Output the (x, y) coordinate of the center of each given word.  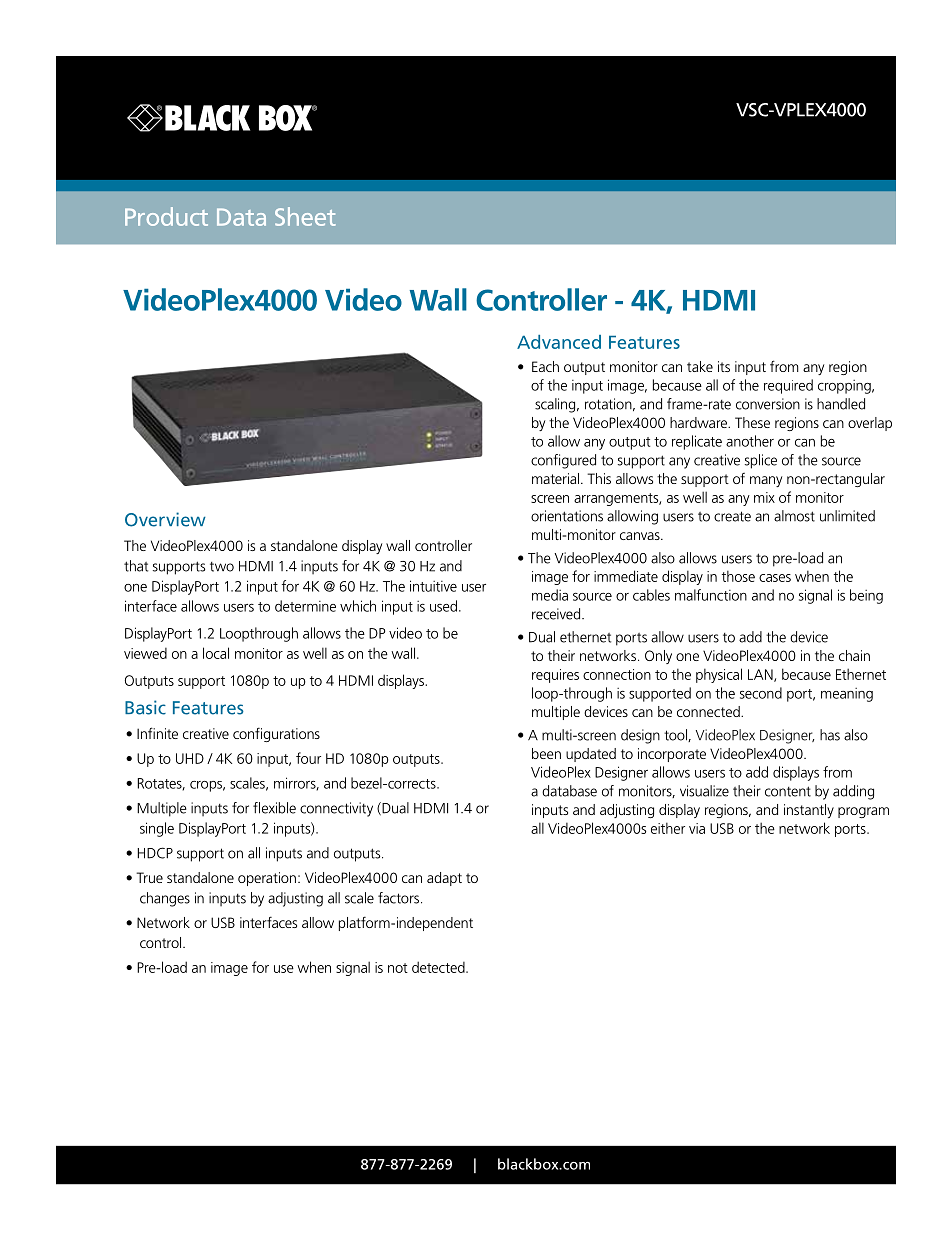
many (766, 481)
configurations (276, 734)
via (697, 828)
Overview (165, 519)
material (555, 478)
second (761, 693)
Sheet (305, 216)
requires (555, 676)
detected (439, 967)
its (724, 366)
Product (166, 216)
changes (165, 899)
